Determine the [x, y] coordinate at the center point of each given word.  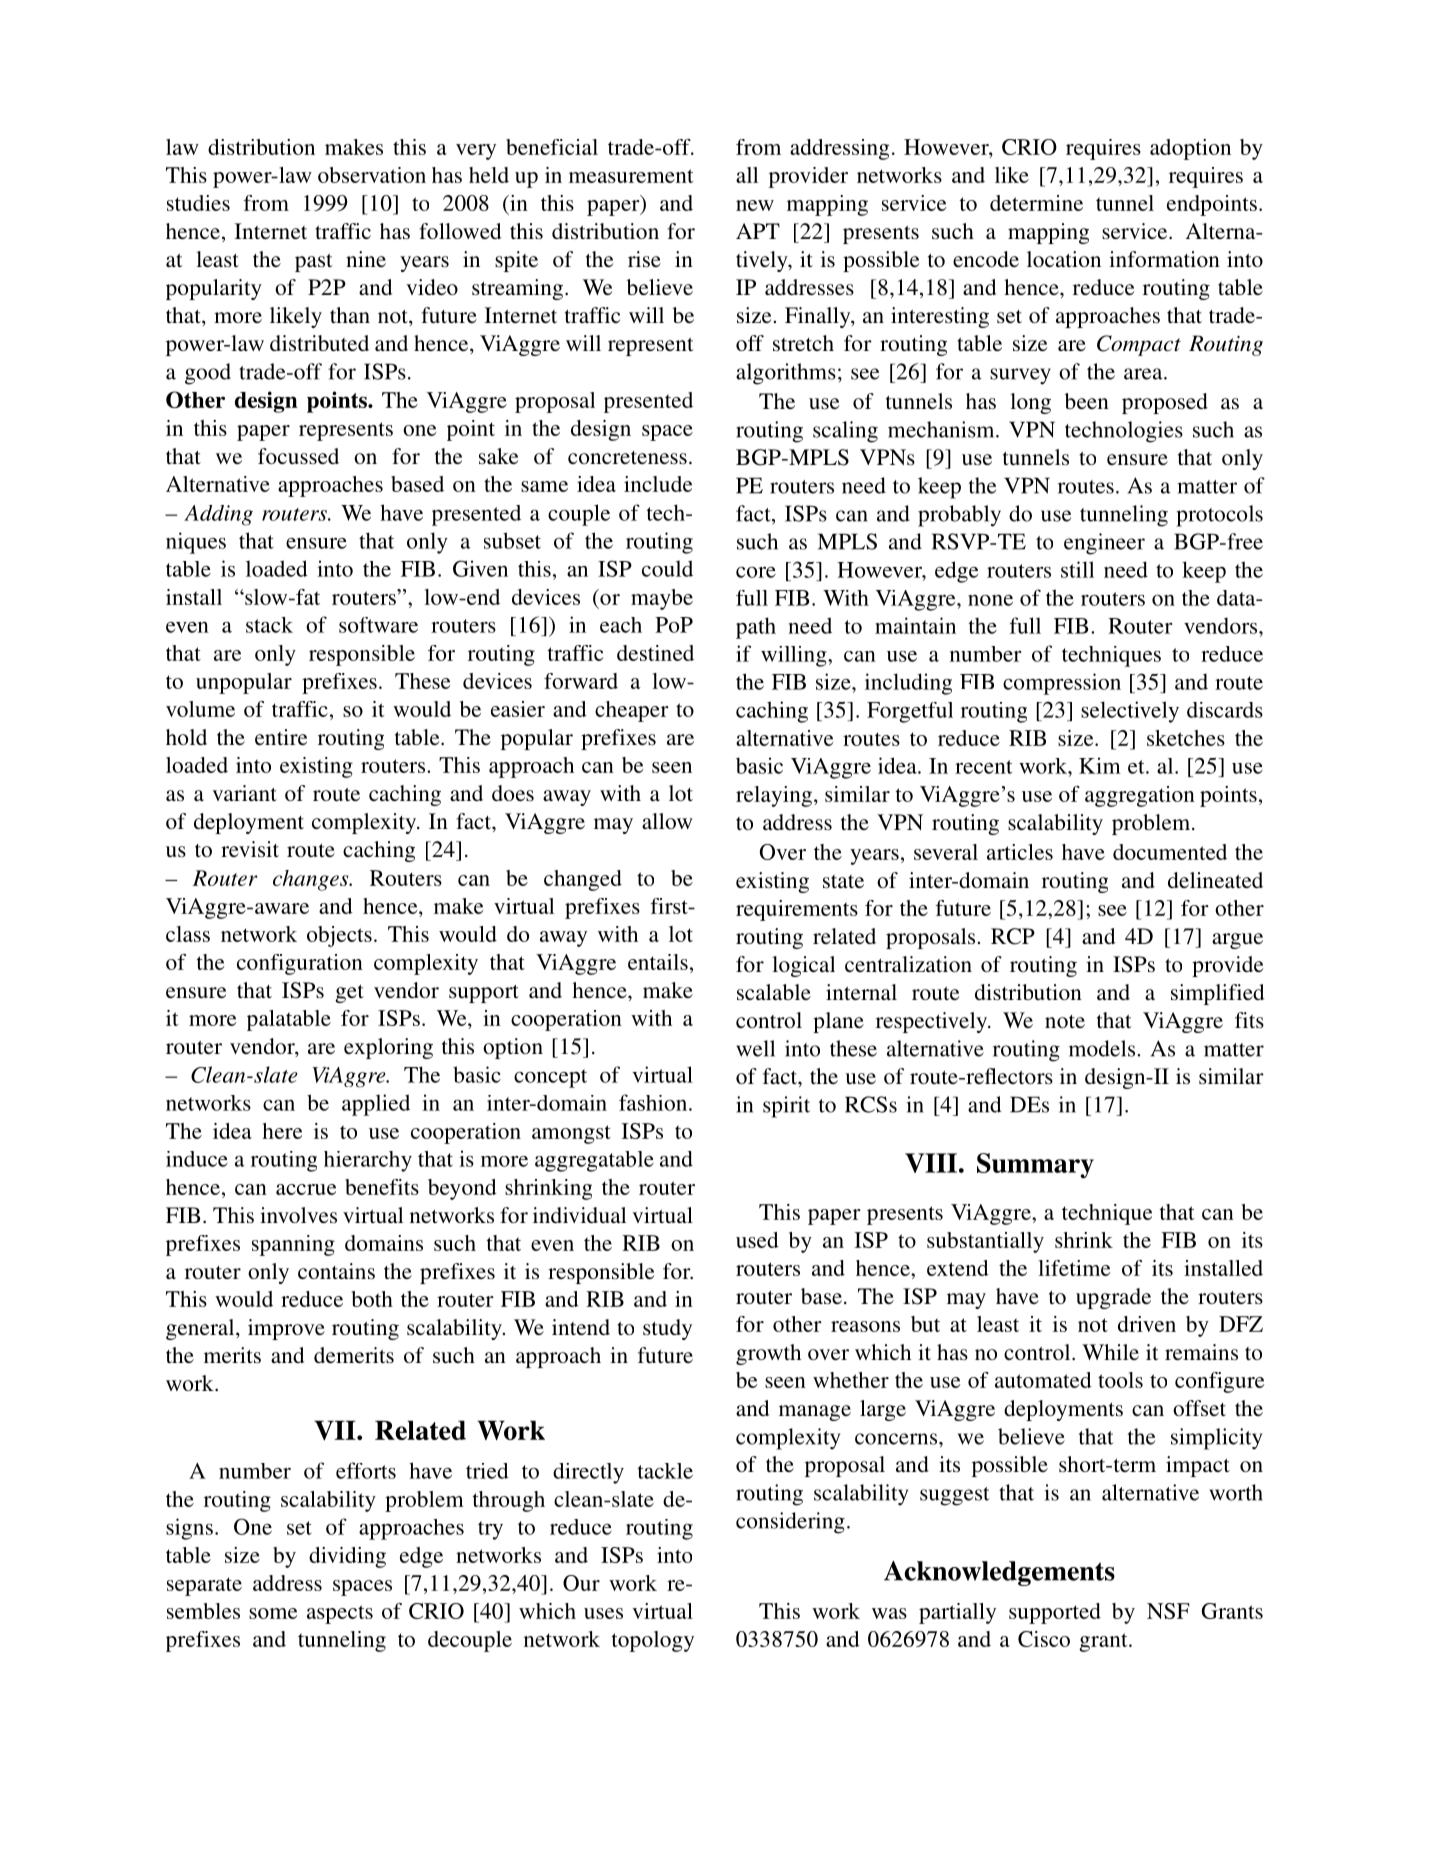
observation [372, 175]
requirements [797, 910]
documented [1170, 852]
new [755, 205]
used [757, 1240]
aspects [340, 1614]
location [1064, 259]
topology [653, 1641]
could [667, 568]
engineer [1104, 544]
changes [312, 880]
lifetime [1074, 1268]
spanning [293, 1245]
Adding [218, 515]
